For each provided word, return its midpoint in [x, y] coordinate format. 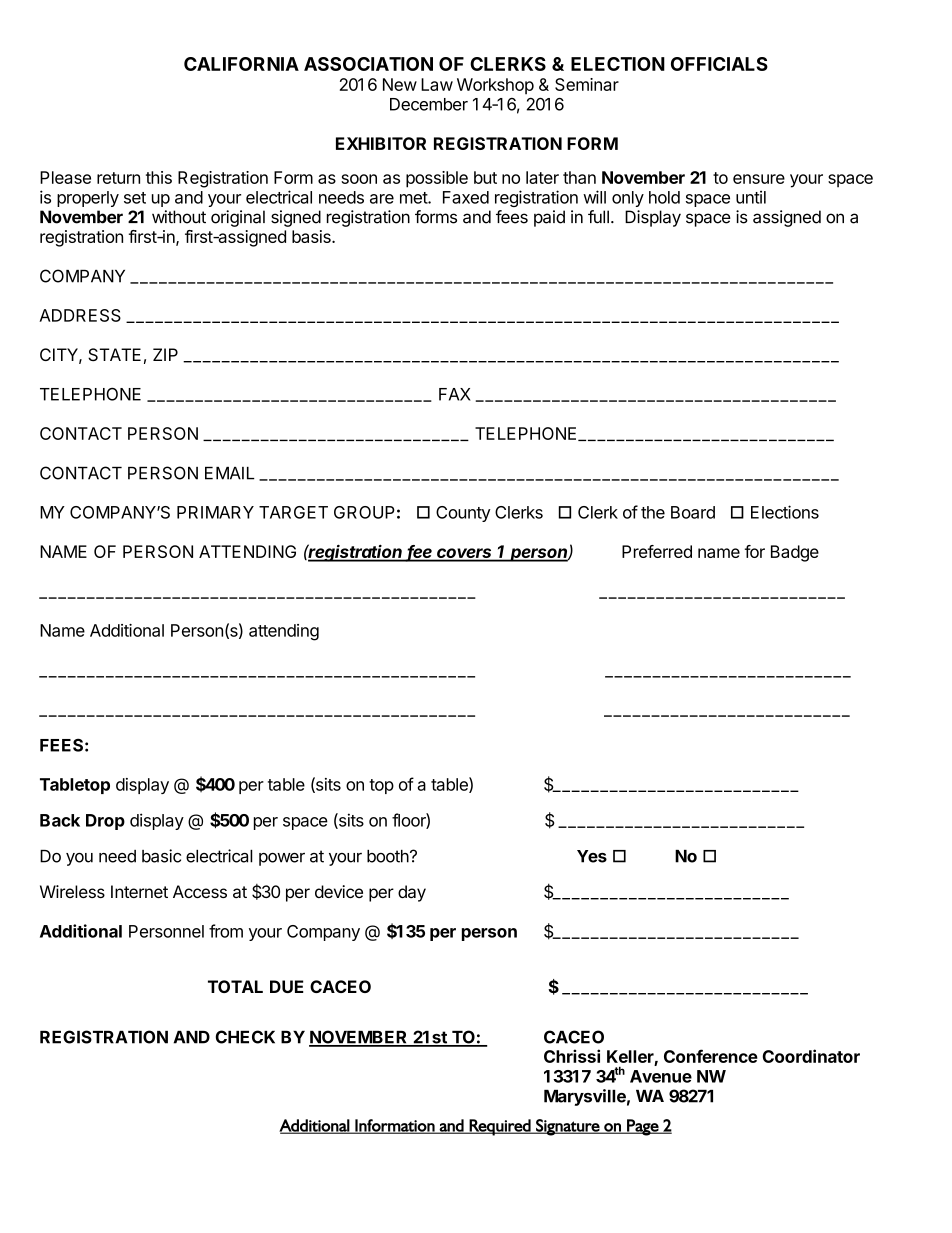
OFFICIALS [719, 64]
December [429, 104]
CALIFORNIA [241, 64]
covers [465, 554]
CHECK [245, 1037]
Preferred [657, 551]
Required [500, 1127]
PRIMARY [215, 512]
